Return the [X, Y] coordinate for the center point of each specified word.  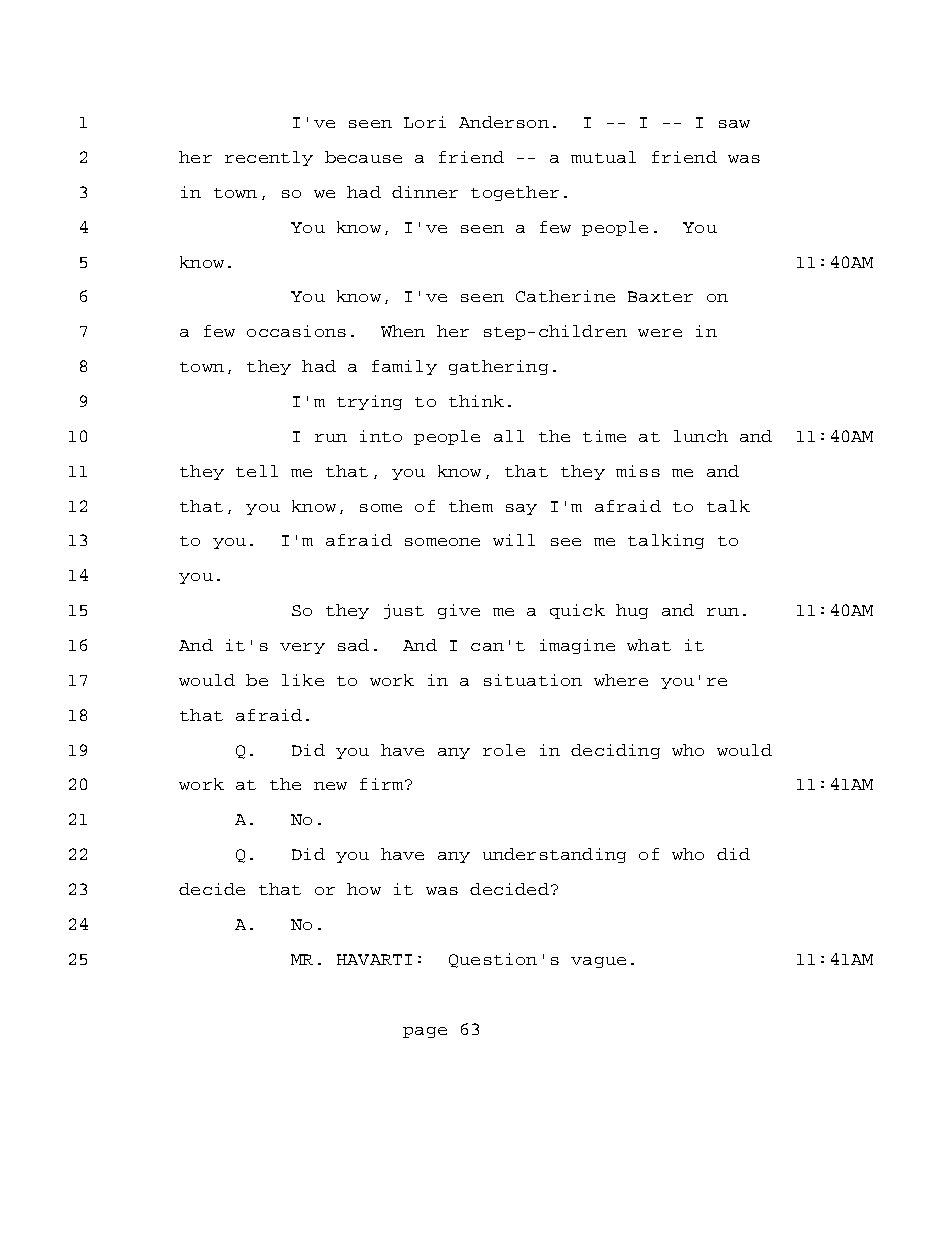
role [504, 750]
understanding [554, 855]
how [364, 889]
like [303, 680]
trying [369, 402]
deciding [615, 751]
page [425, 1032]
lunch [701, 436]
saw [734, 124]
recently [269, 158]
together [515, 193]
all [509, 436]
